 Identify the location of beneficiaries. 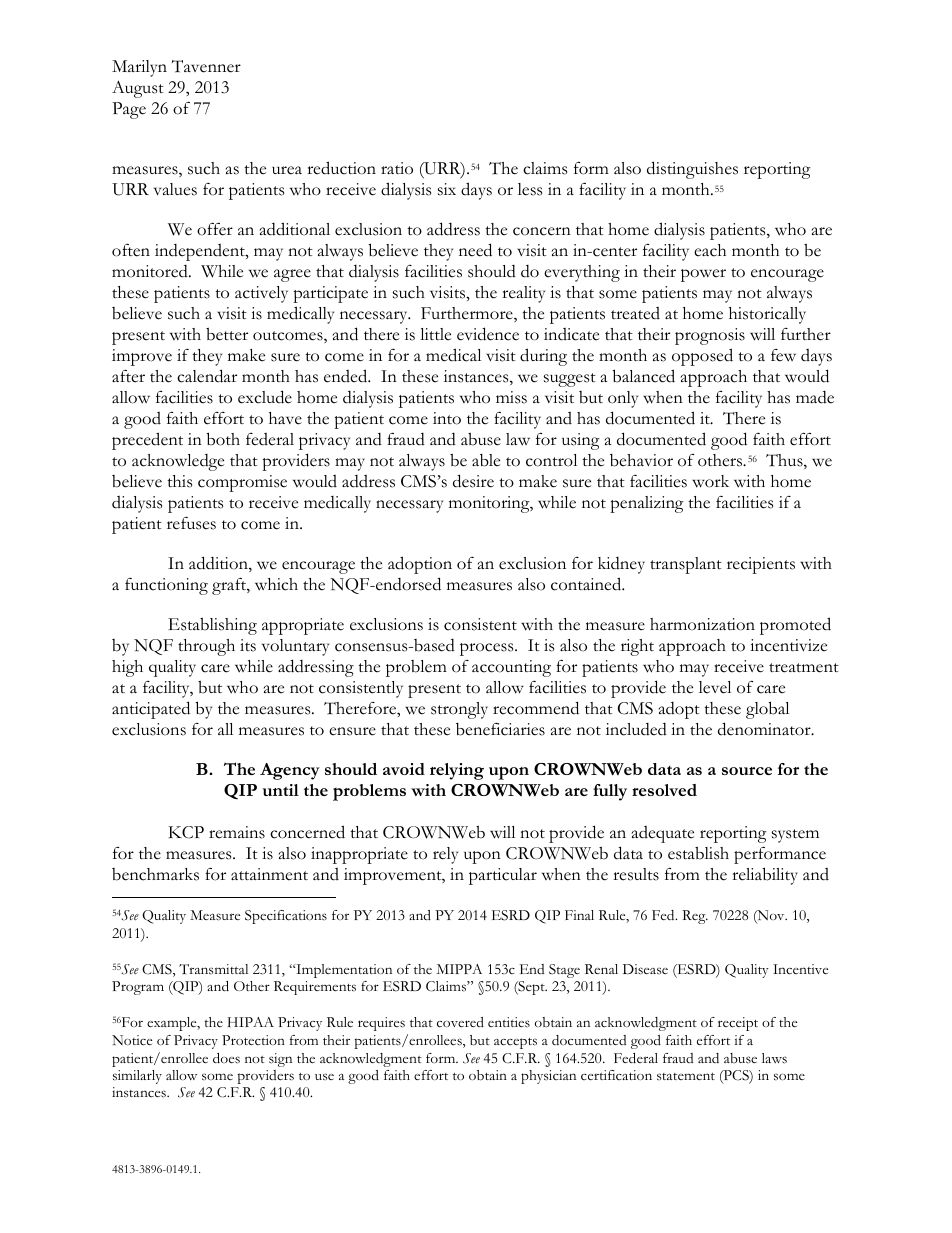
(500, 729).
